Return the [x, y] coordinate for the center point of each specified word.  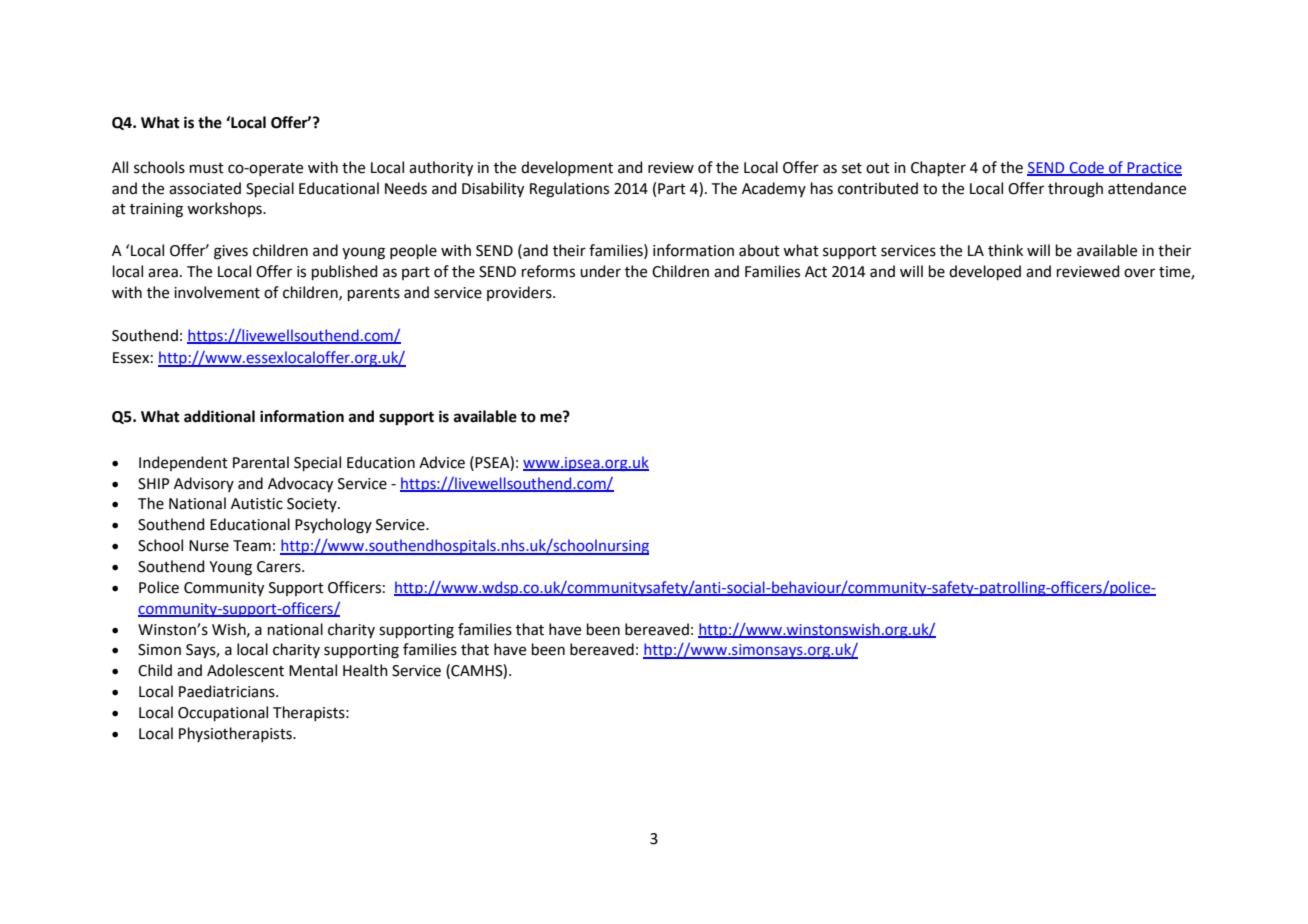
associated [205, 188]
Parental [261, 462]
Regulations [569, 190]
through [1075, 190]
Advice [442, 462]
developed [985, 272]
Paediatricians [228, 691]
